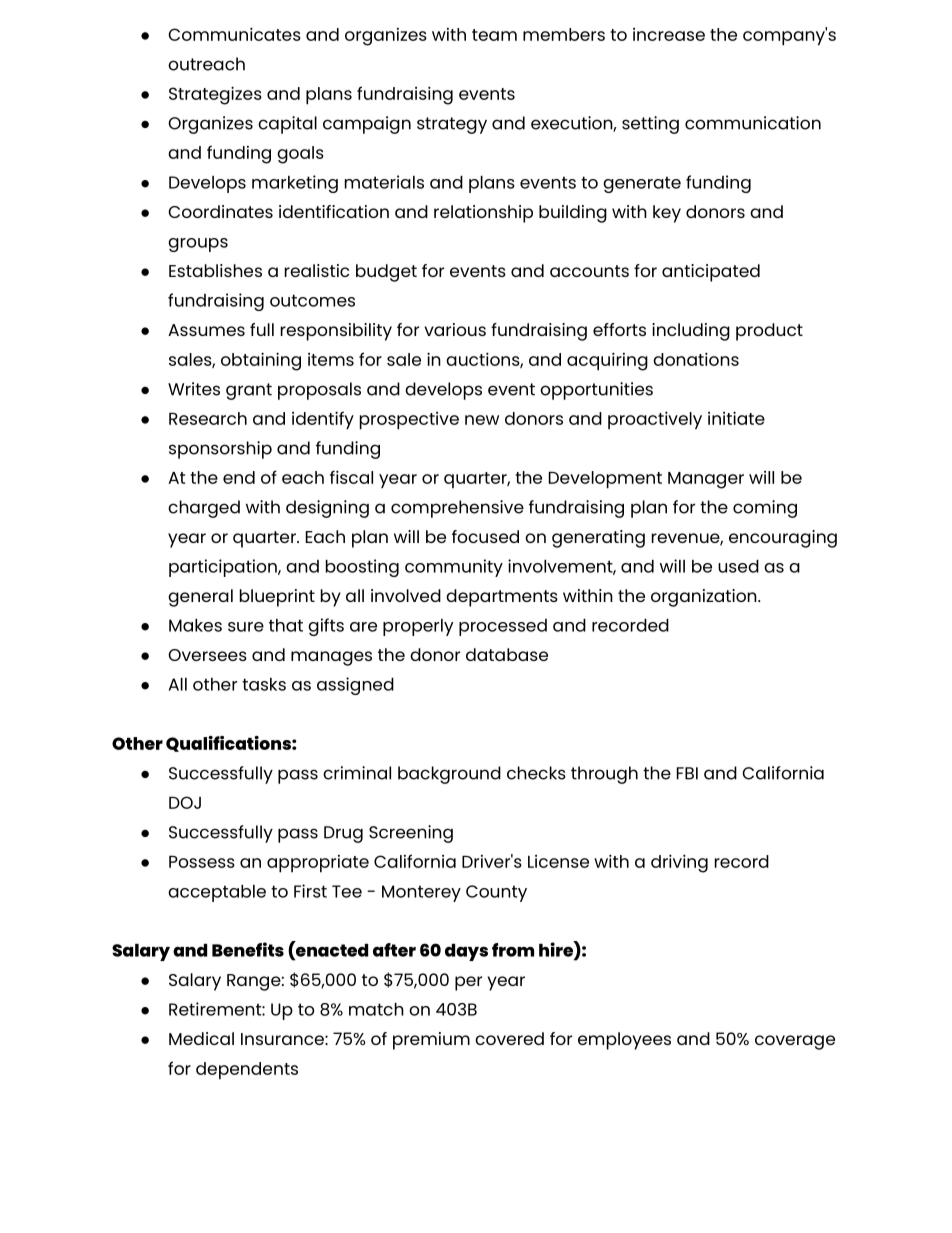 The image size is (952, 1233). Describe the element at coordinates (509, 1038) in the page. I see `covered` at that location.
